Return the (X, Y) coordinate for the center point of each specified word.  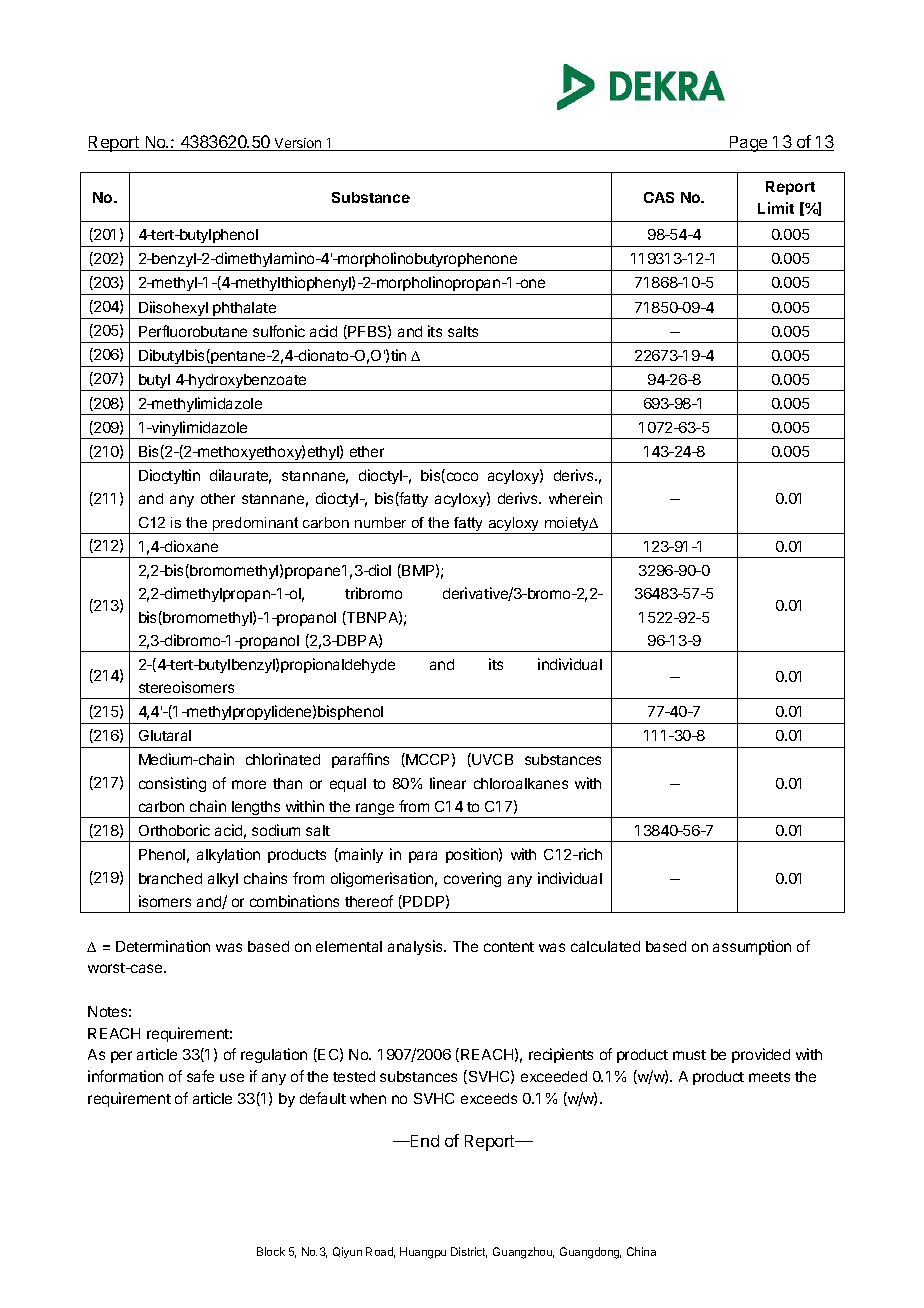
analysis (416, 947)
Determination (163, 946)
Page (748, 144)
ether (367, 451)
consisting (172, 784)
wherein (575, 498)
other (218, 498)
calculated (605, 946)
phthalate (245, 310)
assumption (752, 947)
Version (298, 144)
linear (448, 783)
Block (271, 1251)
